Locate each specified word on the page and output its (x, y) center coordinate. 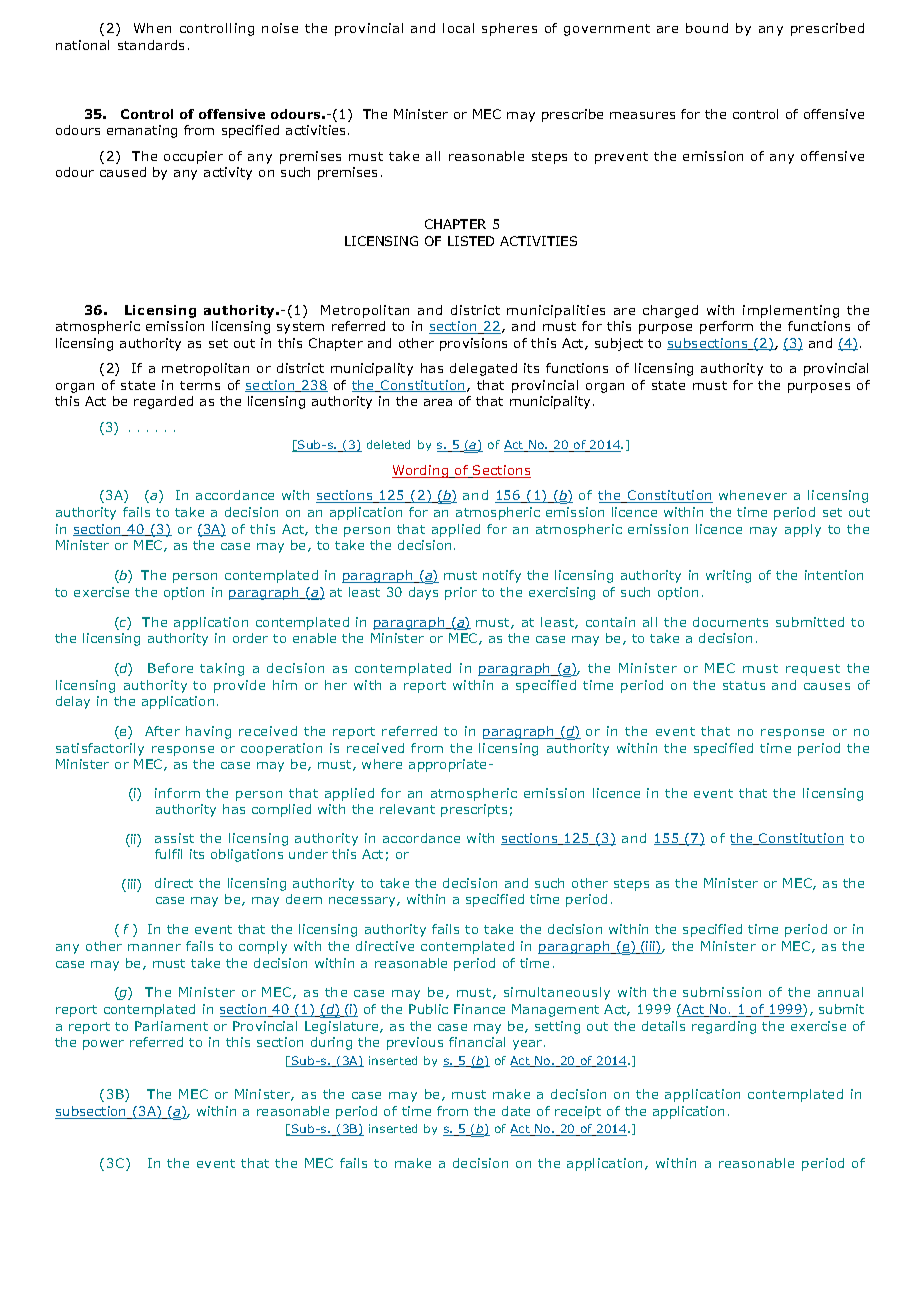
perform (726, 327)
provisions (473, 344)
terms (200, 385)
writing (728, 576)
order (250, 638)
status (744, 685)
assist (174, 838)
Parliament (171, 1026)
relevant (407, 809)
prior (461, 593)
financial (477, 1042)
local (458, 28)
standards (151, 45)
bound (707, 28)
